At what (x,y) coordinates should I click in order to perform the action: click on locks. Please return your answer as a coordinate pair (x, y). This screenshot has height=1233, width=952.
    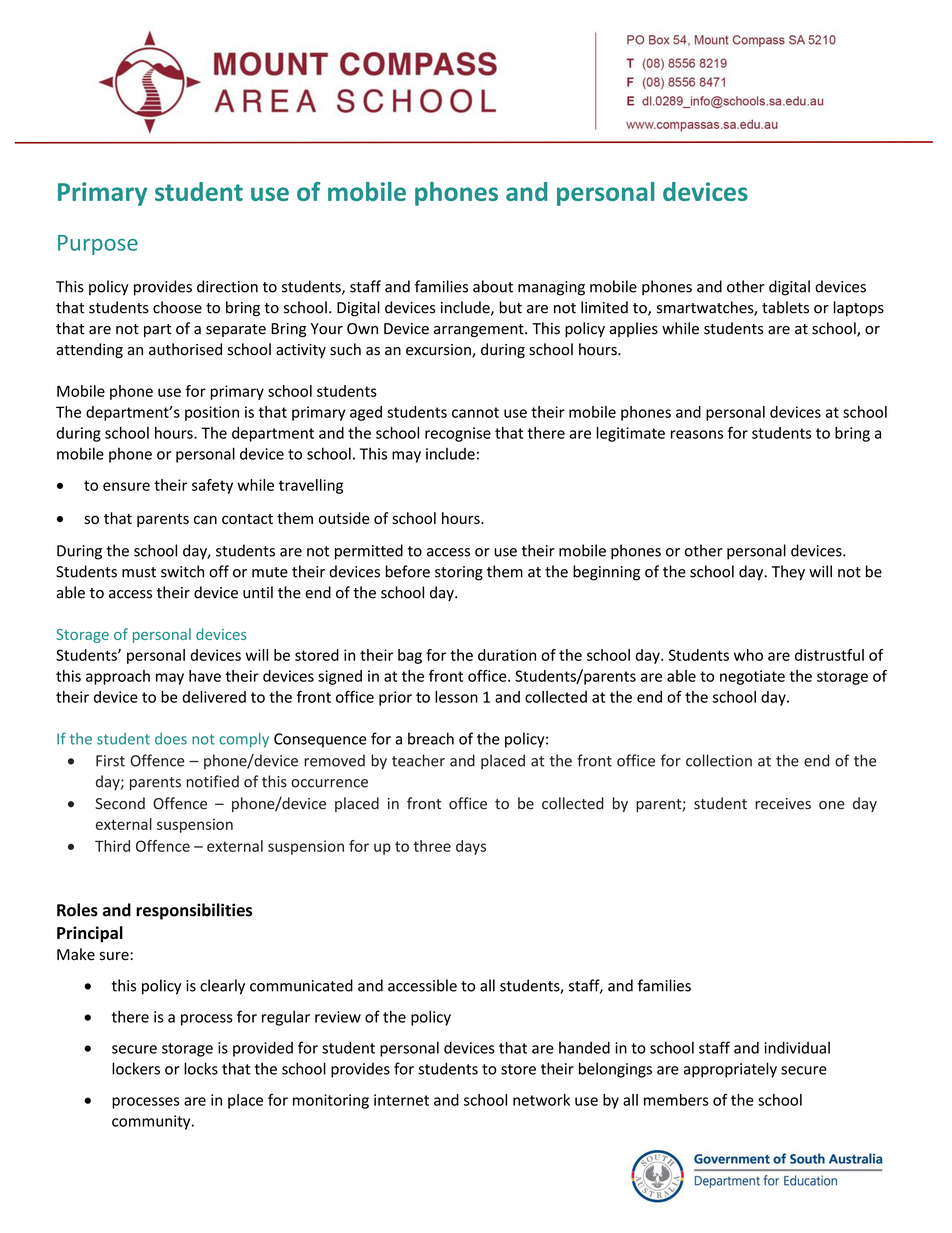
    Looking at the image, I should click on (201, 1068).
